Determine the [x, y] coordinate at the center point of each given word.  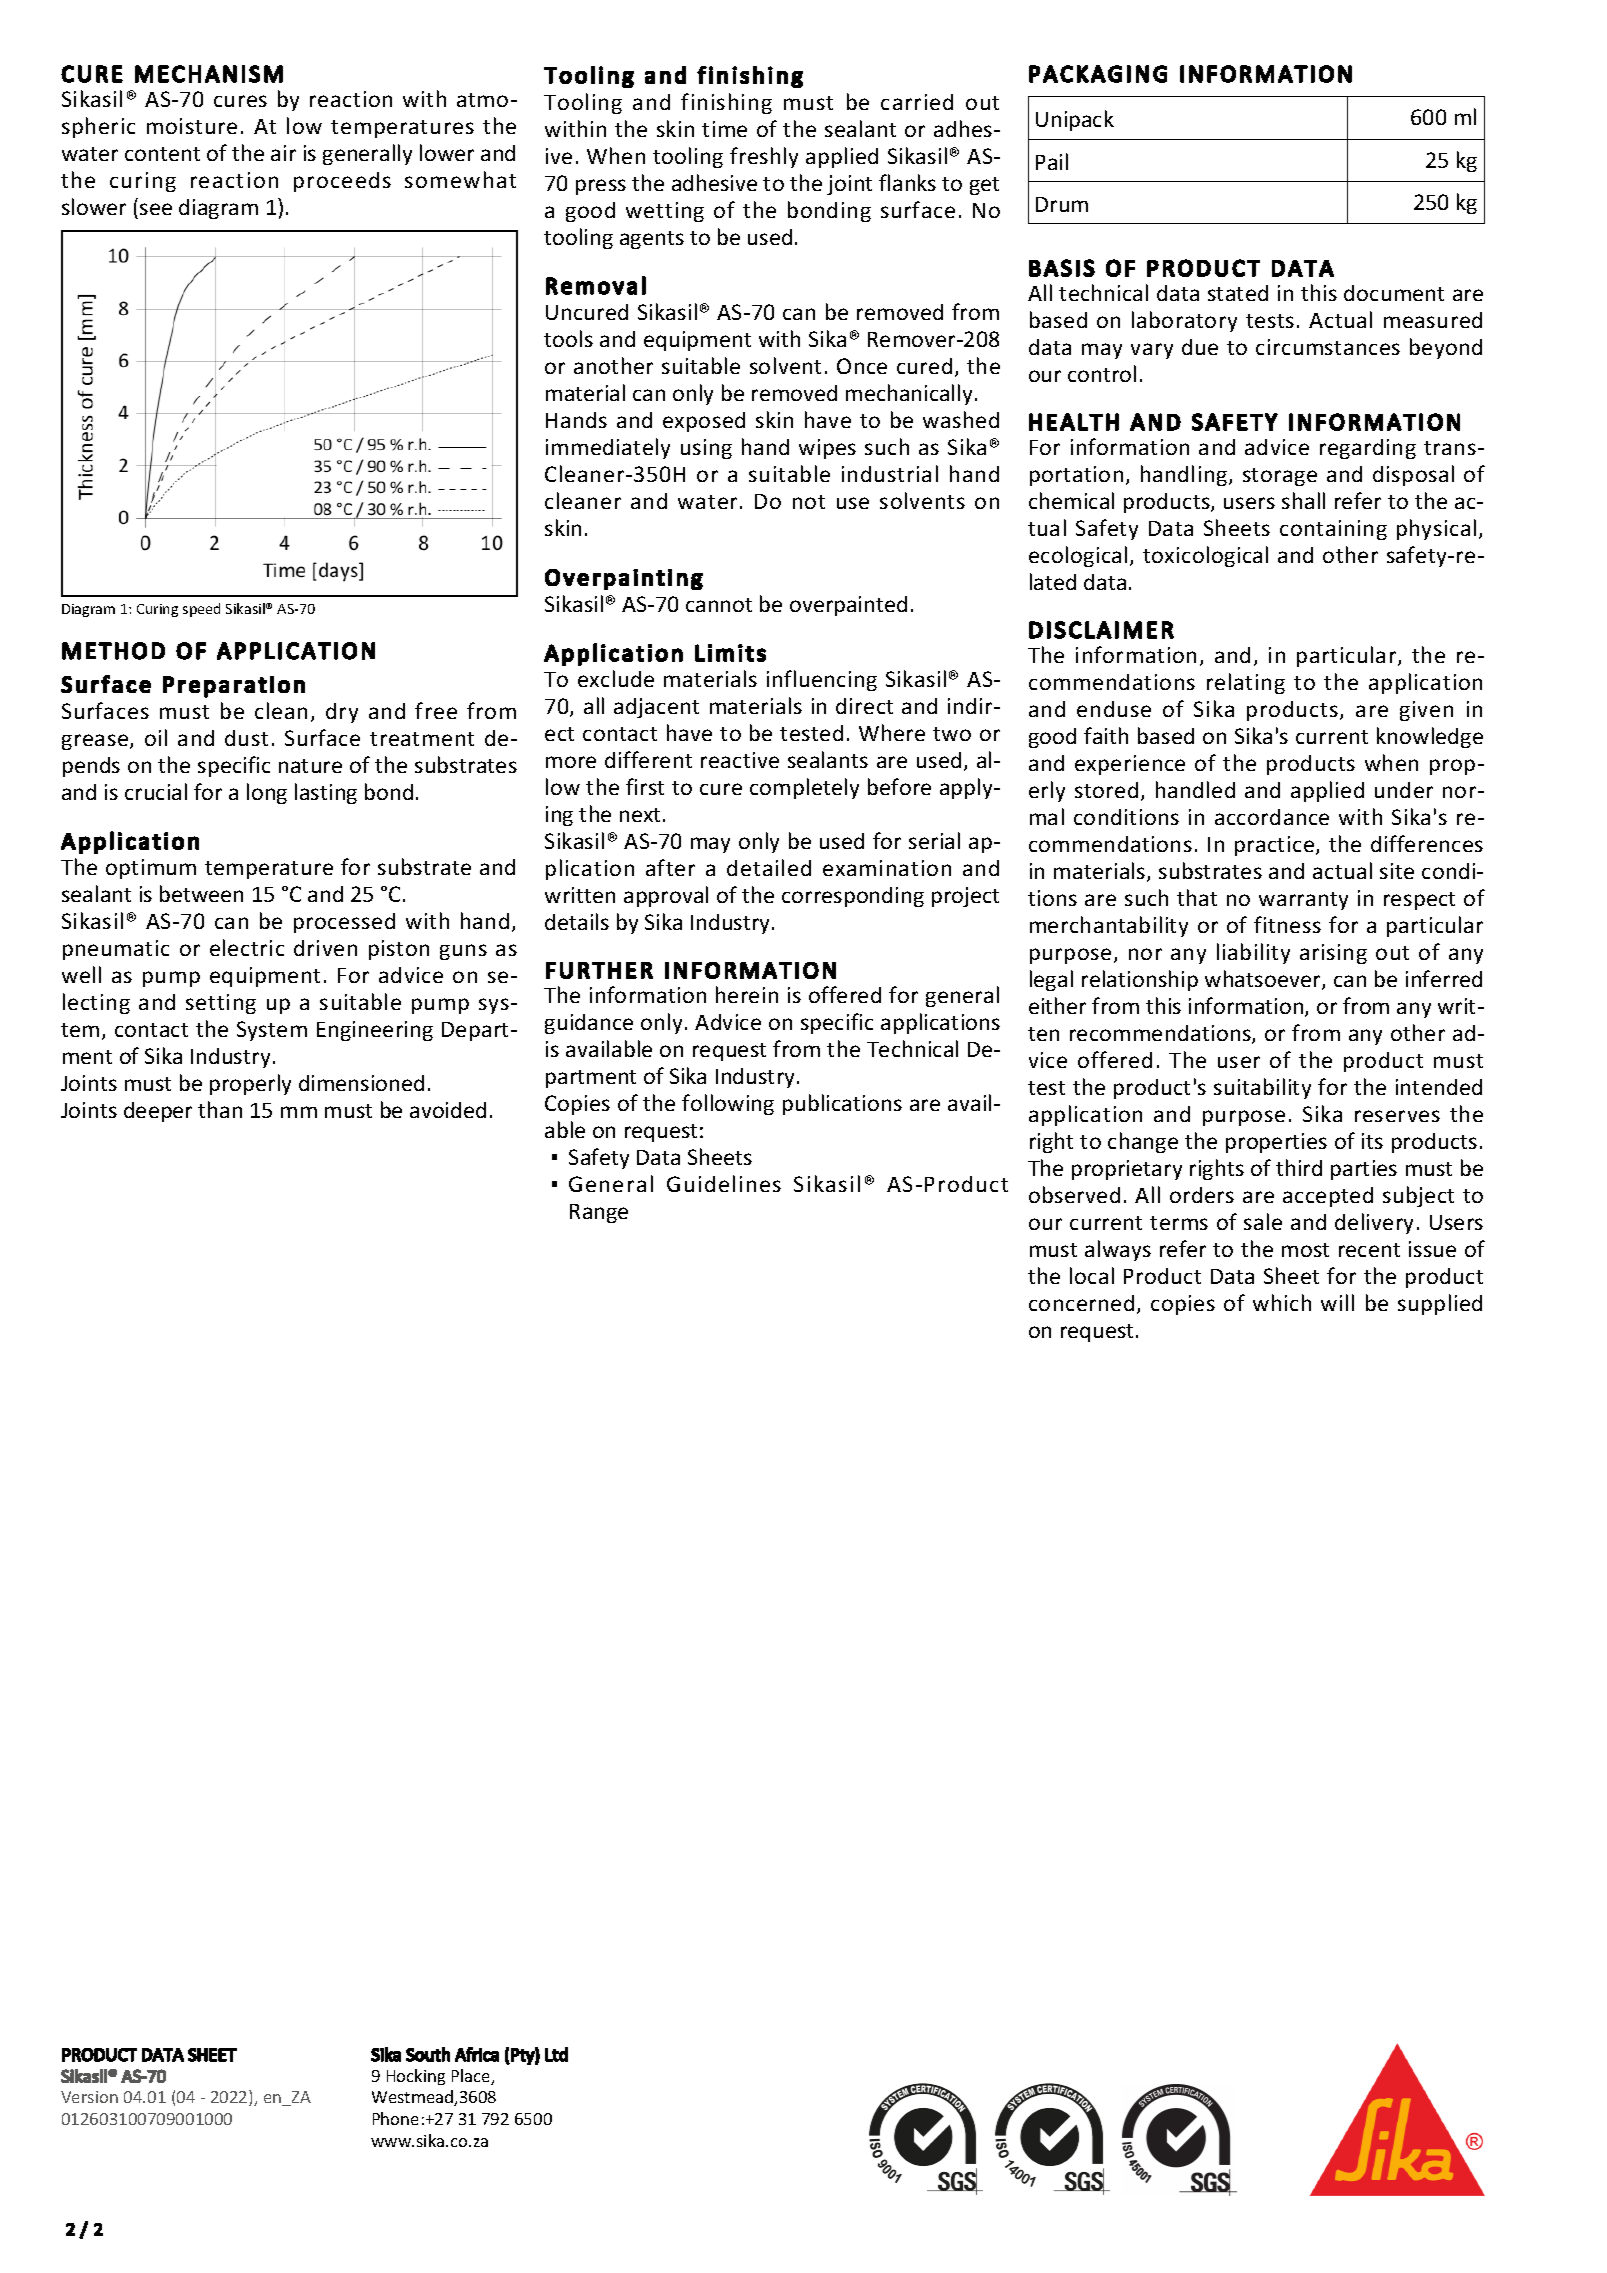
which [1282, 1302]
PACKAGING [1098, 74]
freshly [764, 157]
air [283, 153]
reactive [740, 760]
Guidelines [724, 1183]
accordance [1272, 817]
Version [89, 2097]
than [220, 1109]
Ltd [556, 2054]
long [267, 793]
